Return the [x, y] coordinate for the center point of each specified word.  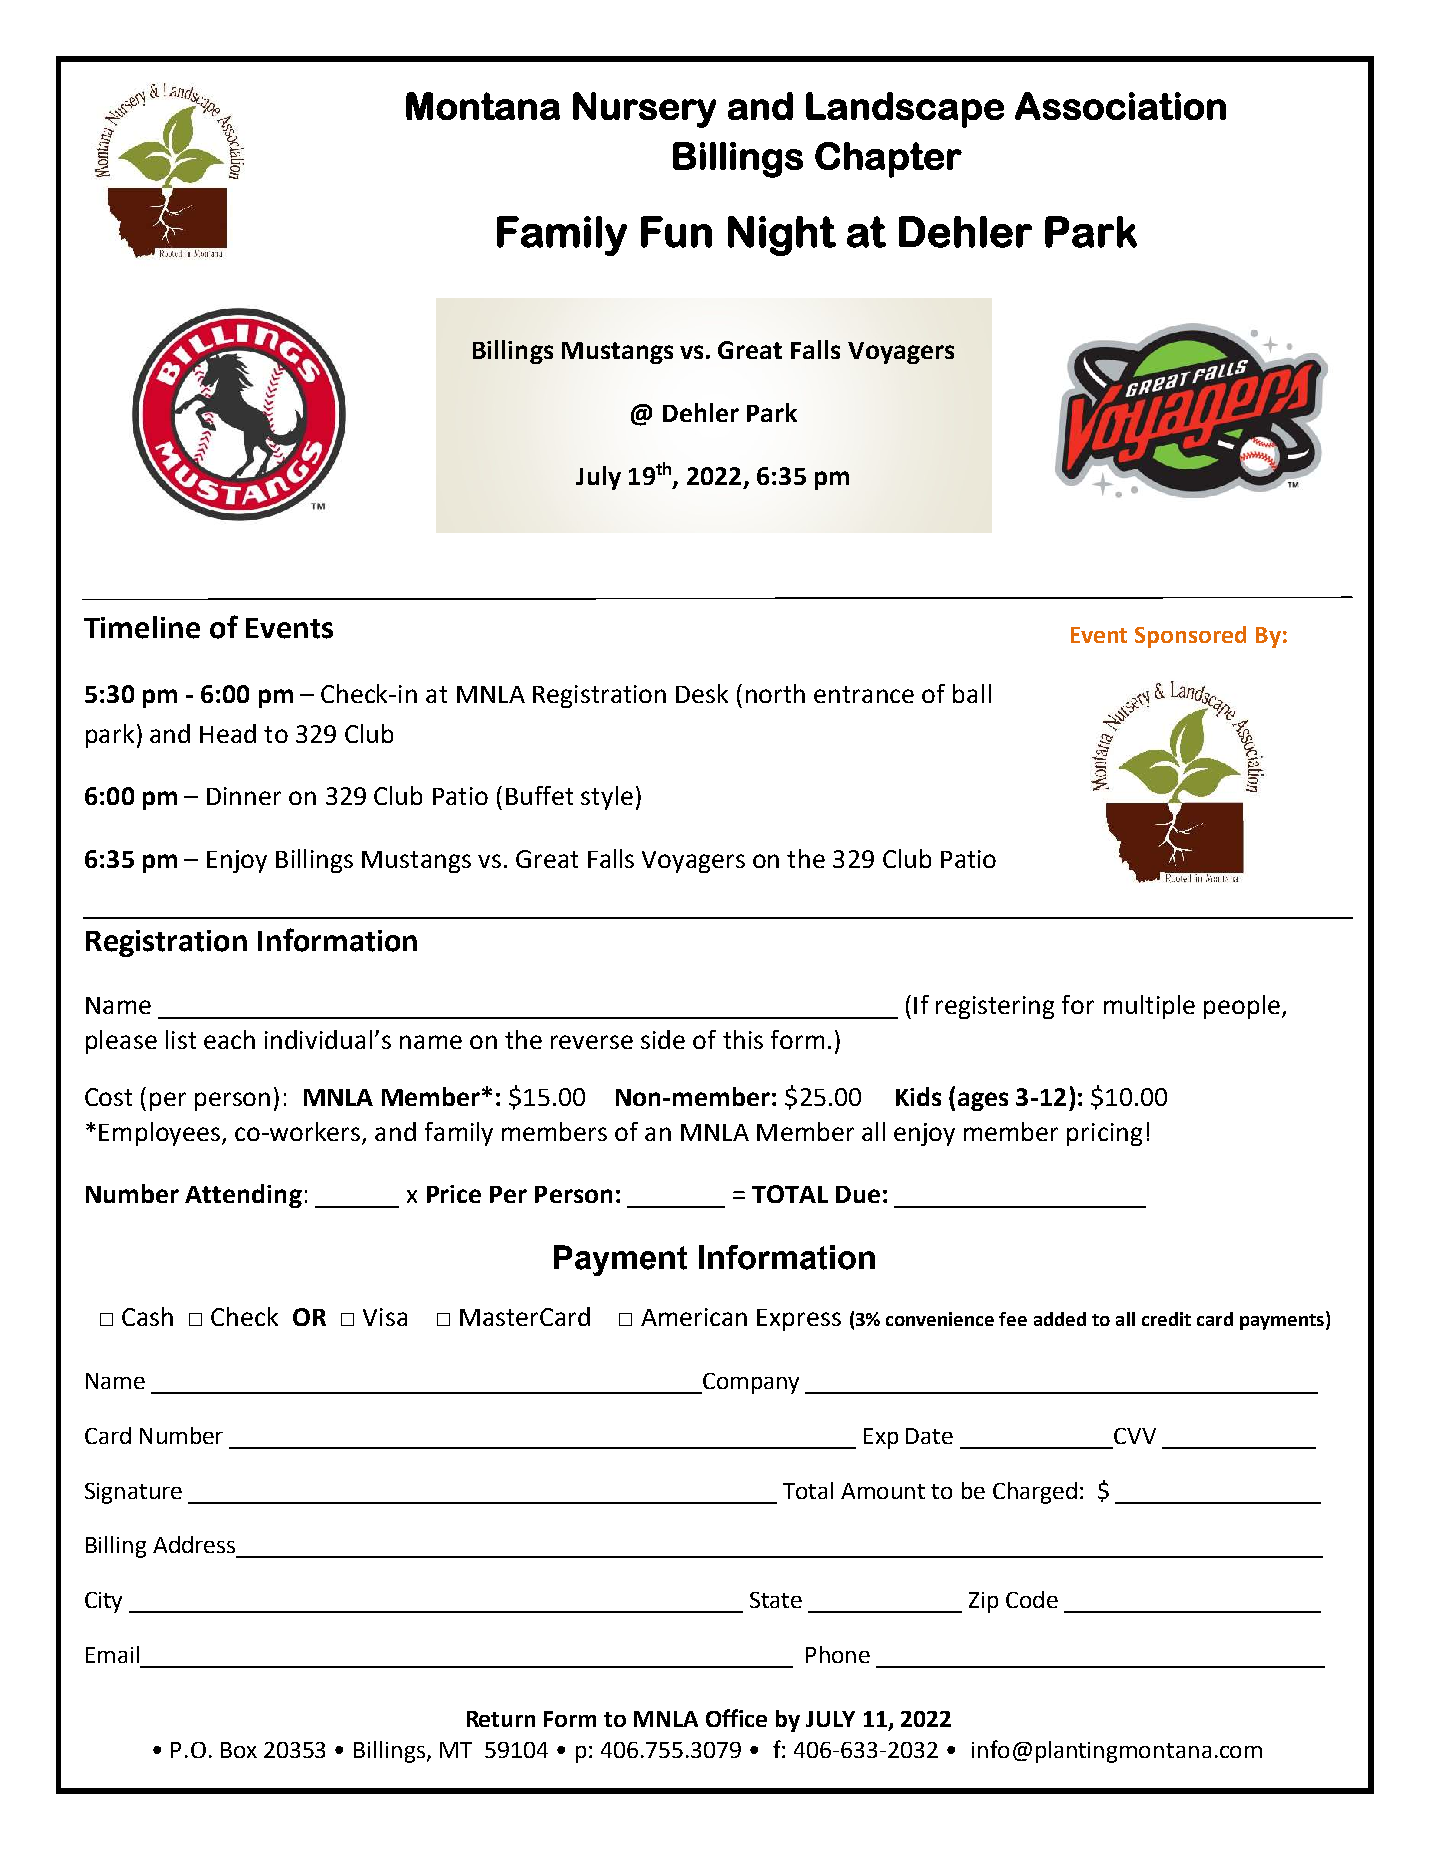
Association [1120, 106]
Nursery [644, 110]
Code [1032, 1599]
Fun [676, 232]
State [776, 1600]
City [103, 1602]
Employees [161, 1134]
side [663, 1039]
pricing [1104, 1134]
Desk [702, 693]
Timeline [142, 627]
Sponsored [1190, 637]
